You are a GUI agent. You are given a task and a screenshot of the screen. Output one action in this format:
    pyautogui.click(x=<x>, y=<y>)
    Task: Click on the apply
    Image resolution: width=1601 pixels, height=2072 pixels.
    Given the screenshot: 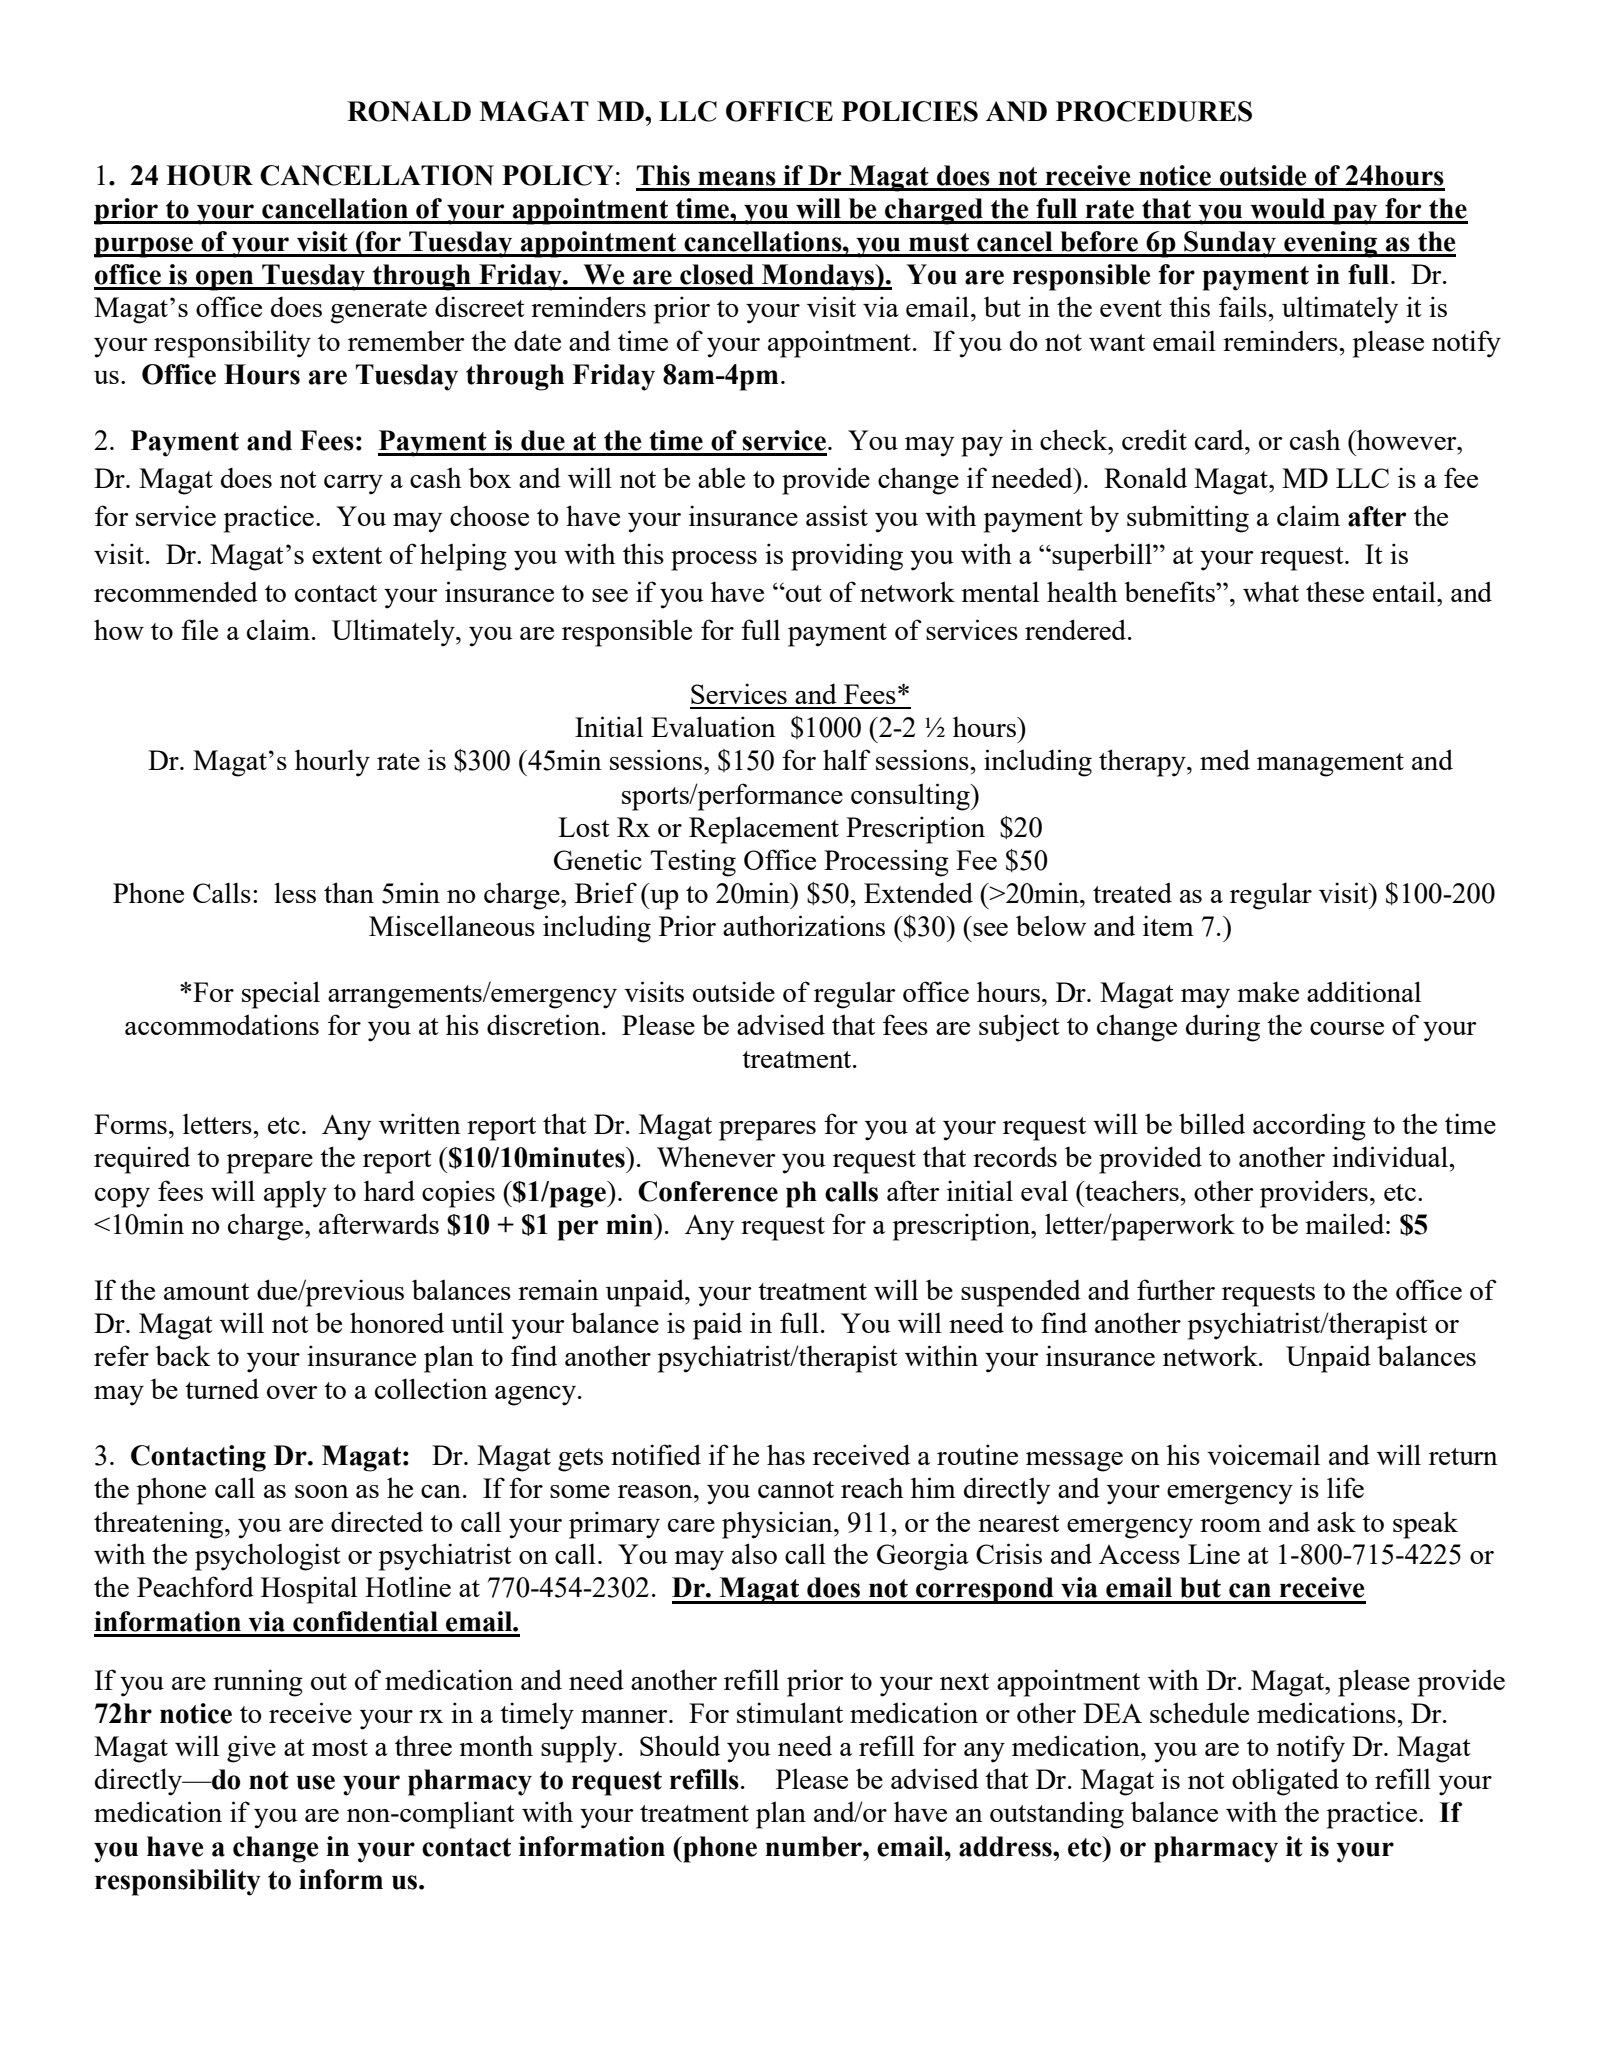 What is the action you would take?
    pyautogui.click(x=295, y=1194)
